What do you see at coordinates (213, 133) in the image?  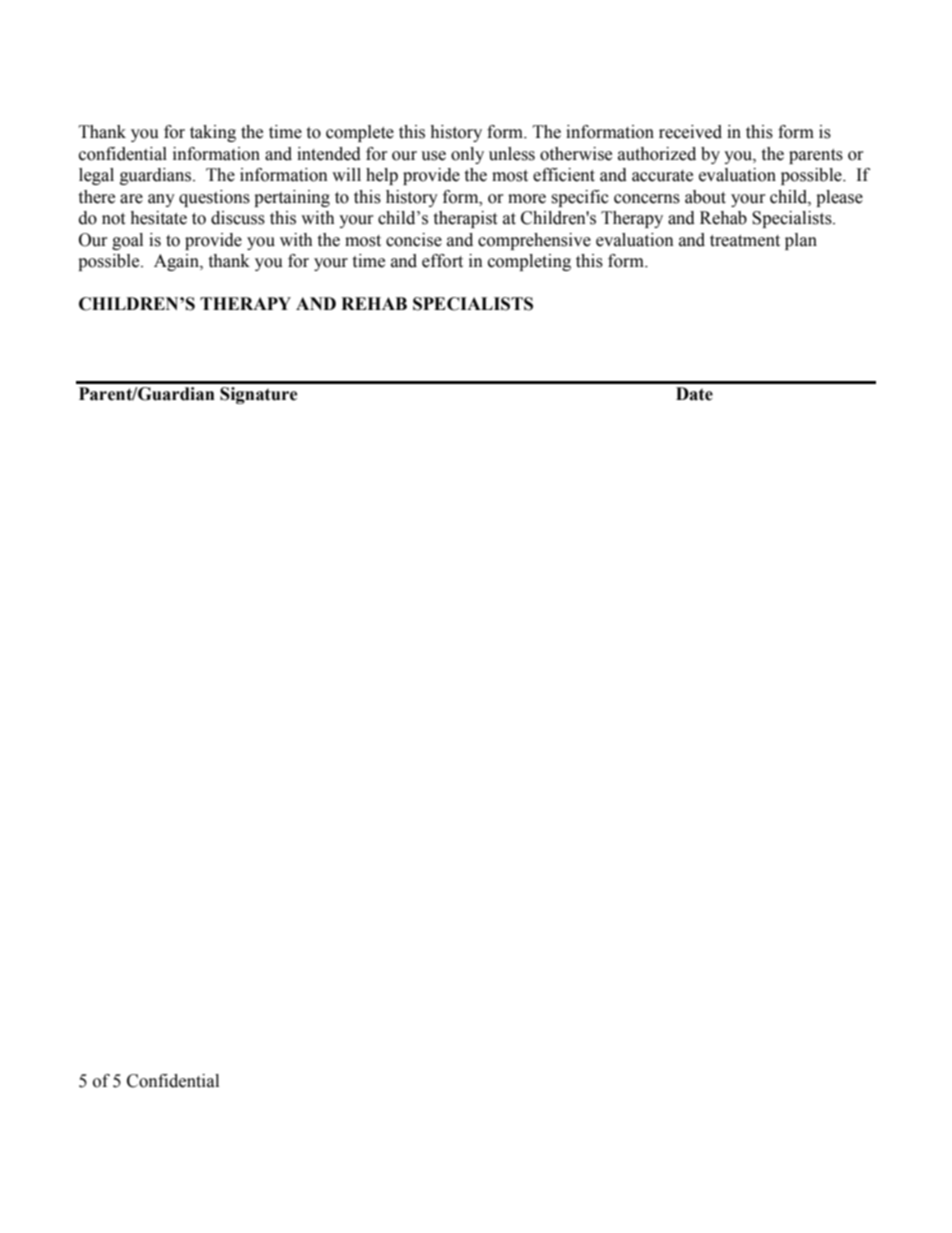 I see `taking` at bounding box center [213, 133].
